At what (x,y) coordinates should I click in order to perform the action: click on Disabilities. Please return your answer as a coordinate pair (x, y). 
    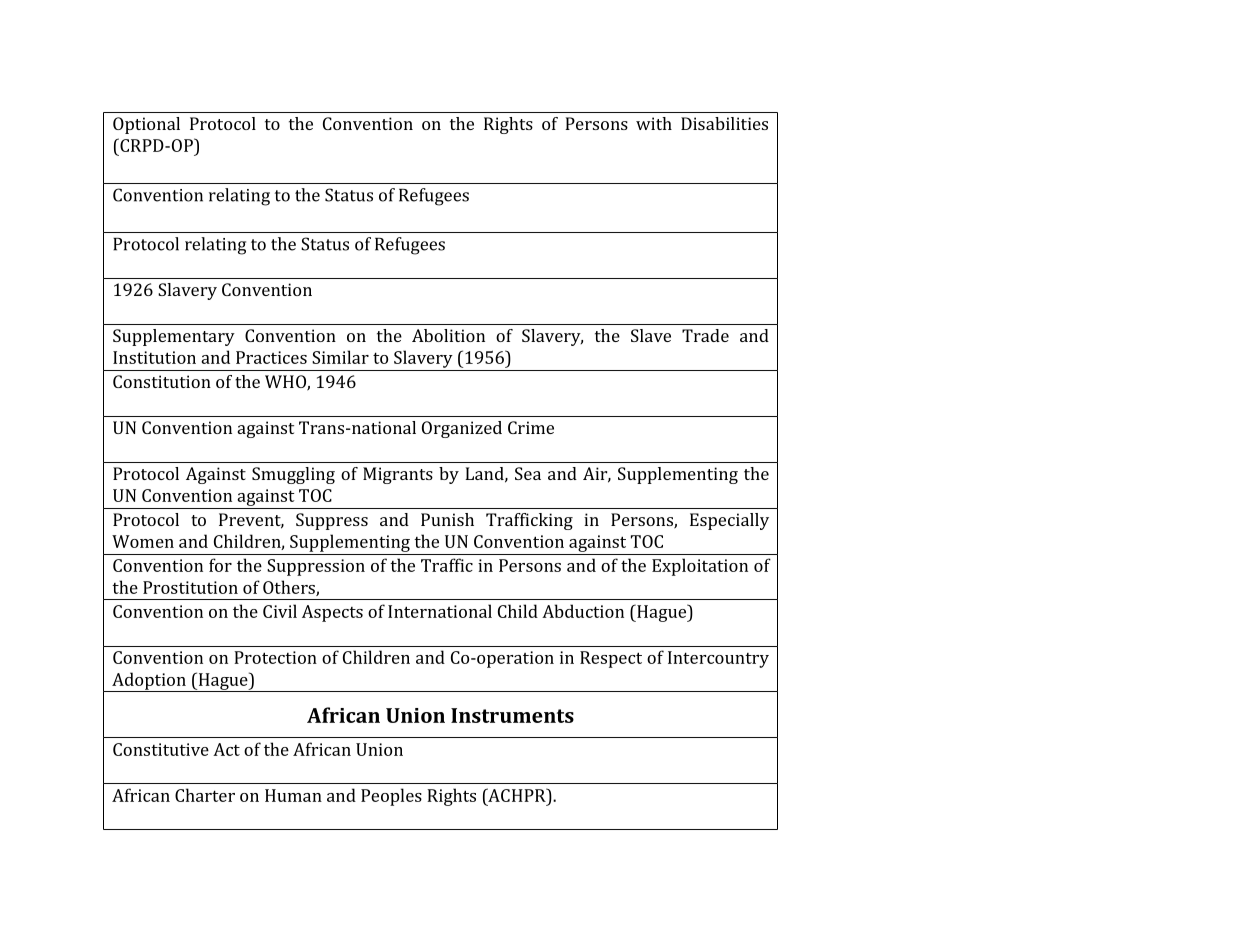
    Looking at the image, I should click on (724, 123).
